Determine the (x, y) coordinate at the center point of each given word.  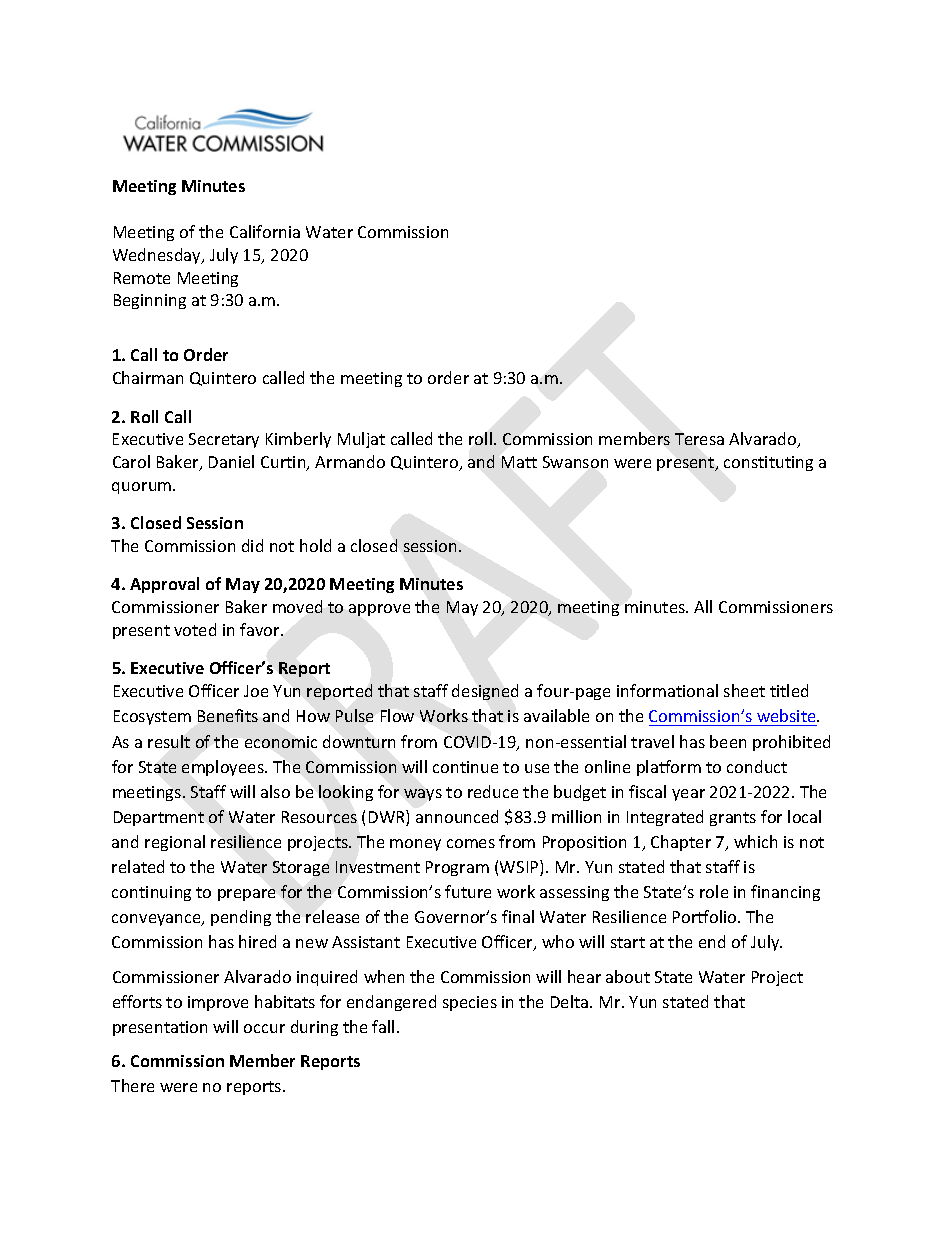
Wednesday (158, 256)
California (265, 231)
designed (485, 692)
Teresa (699, 439)
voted (195, 629)
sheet (744, 690)
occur (264, 1028)
